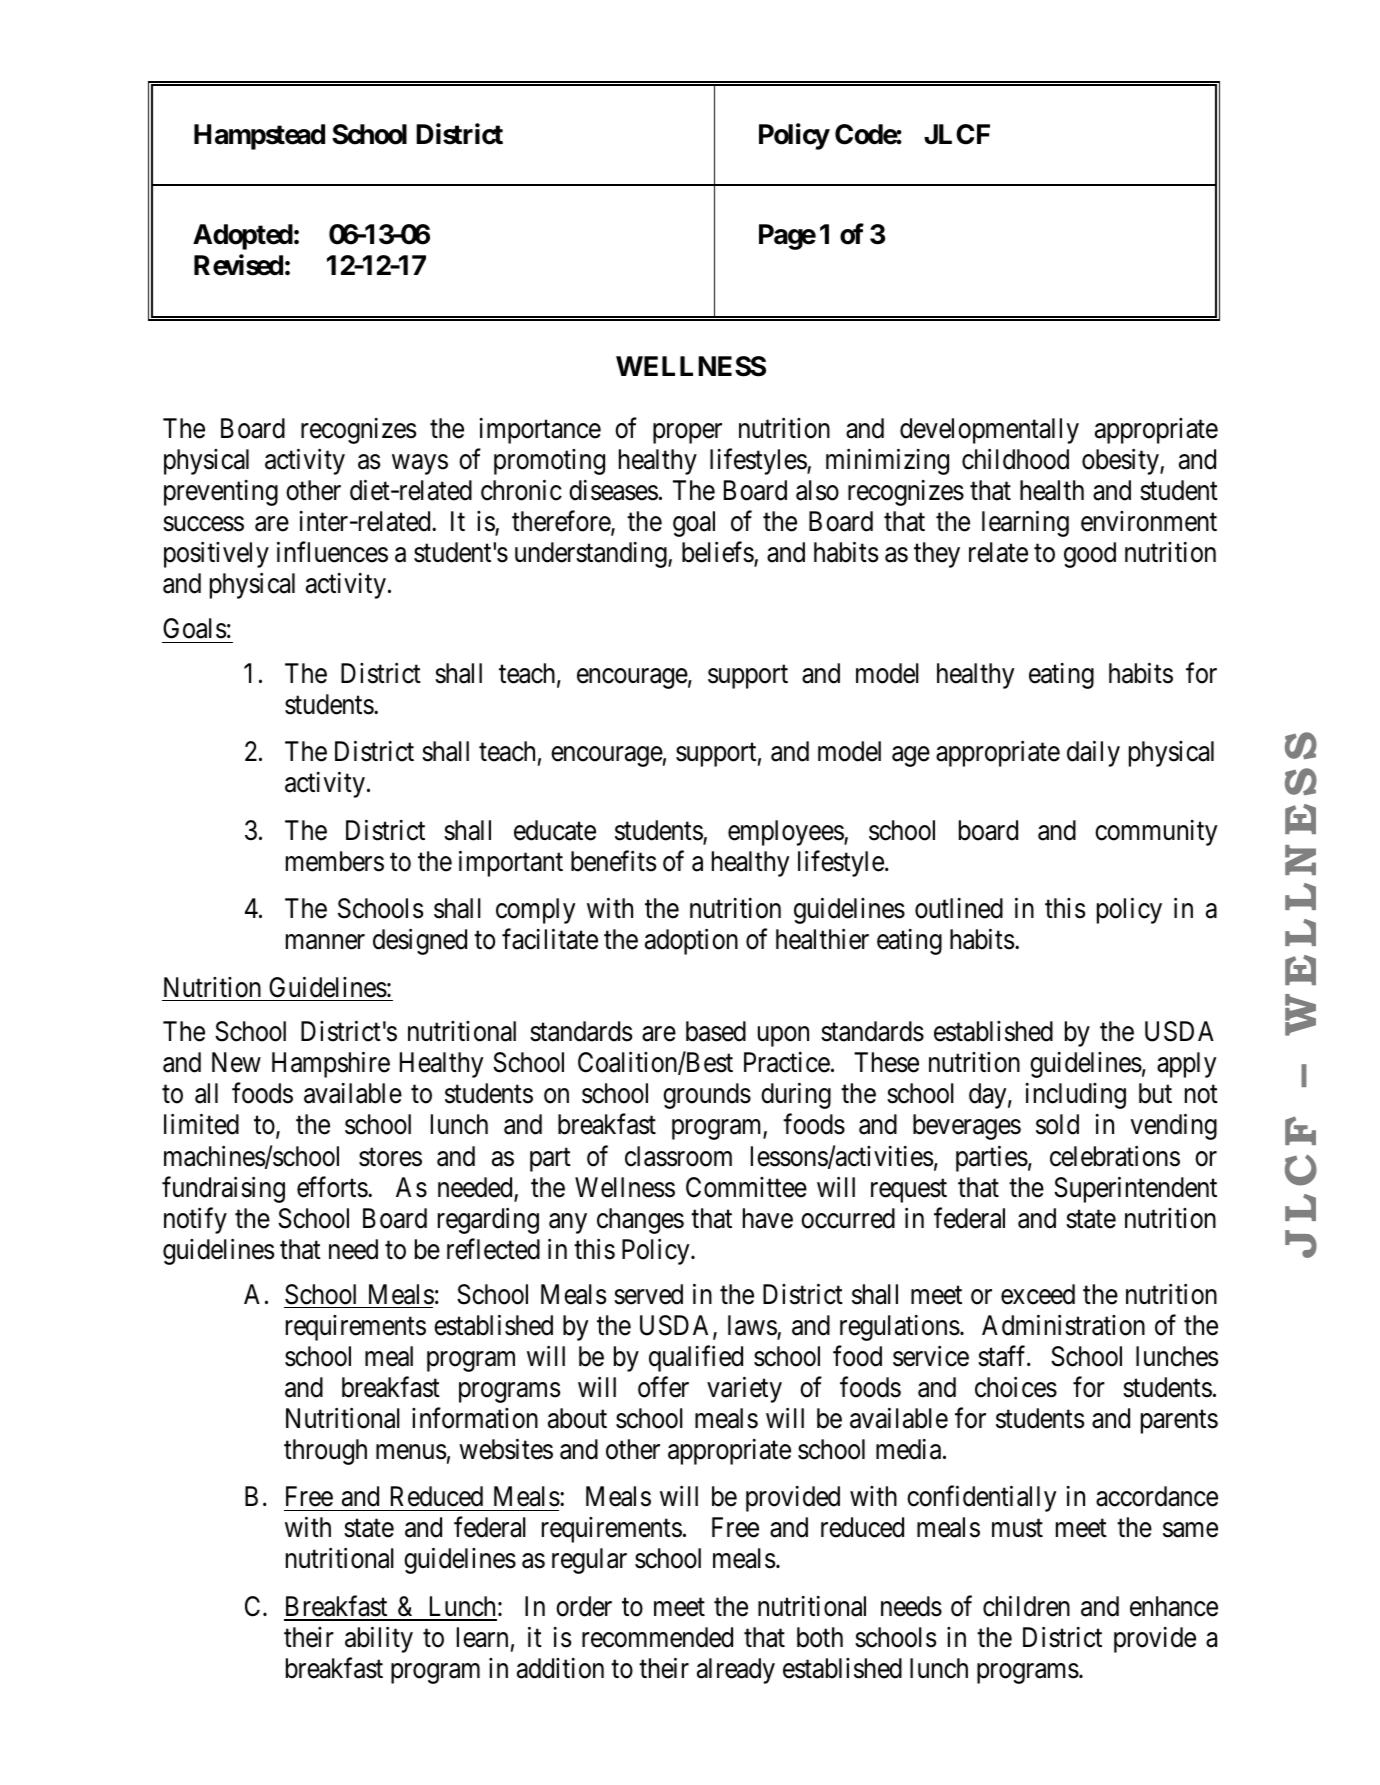 The image size is (1380, 1785). What do you see at coordinates (259, 137) in the page?
I see `Hampstead` at bounding box center [259, 137].
